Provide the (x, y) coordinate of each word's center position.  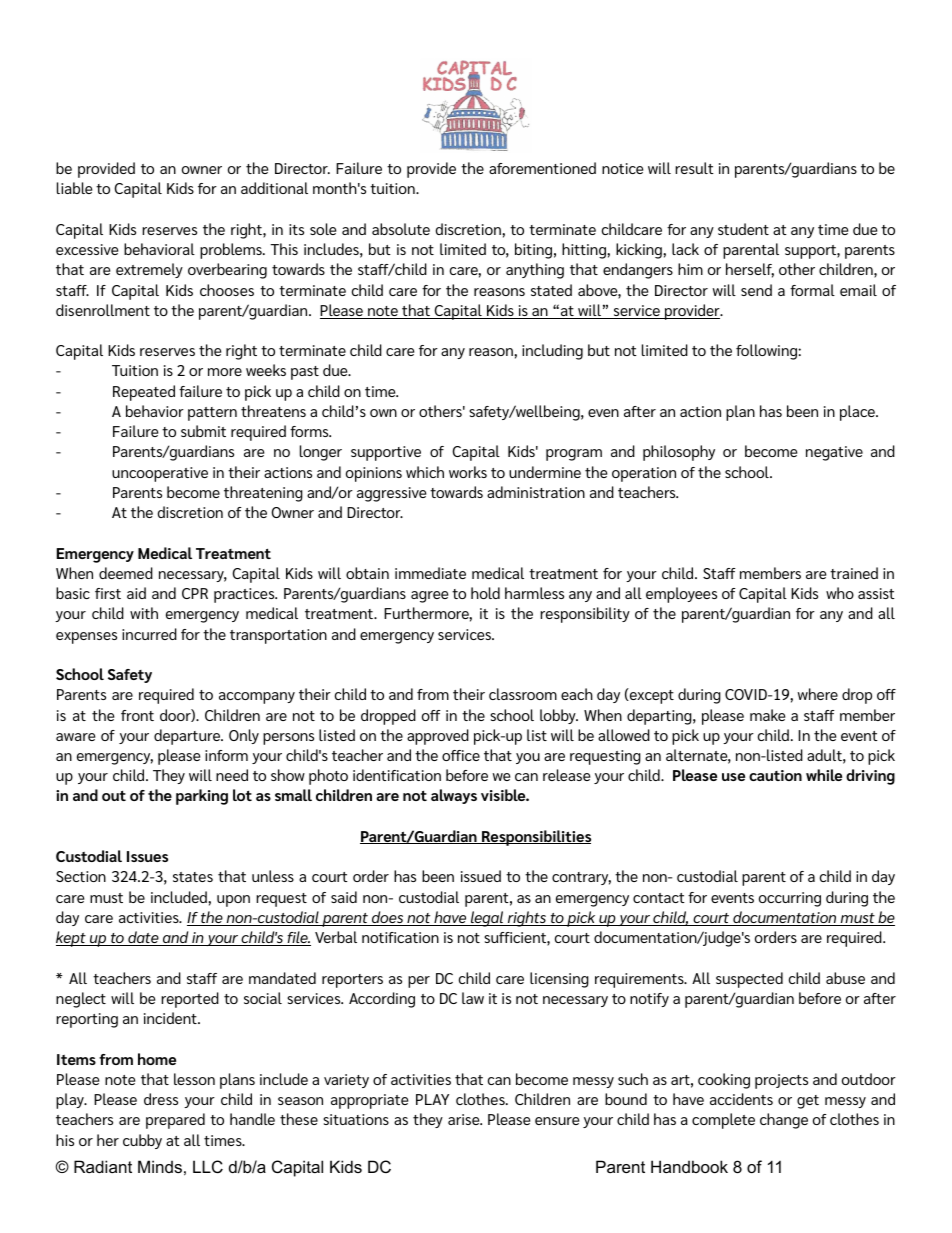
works (468, 472)
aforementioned (542, 168)
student (743, 229)
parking (202, 797)
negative (834, 453)
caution (775, 775)
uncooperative (160, 474)
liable (74, 188)
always (454, 796)
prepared (175, 1121)
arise (465, 1119)
